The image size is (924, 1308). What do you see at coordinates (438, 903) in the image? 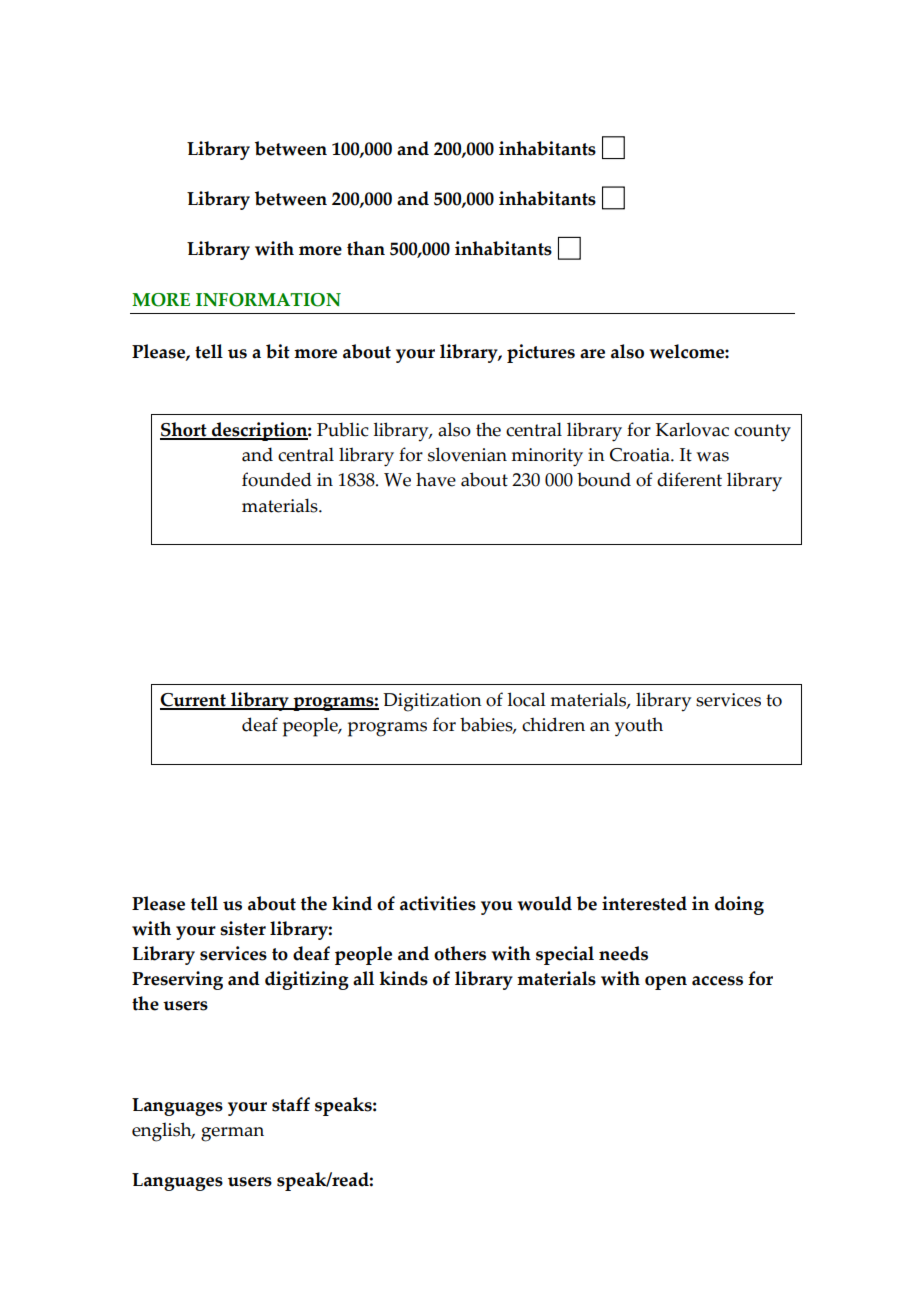
I see `activities` at bounding box center [438, 903].
